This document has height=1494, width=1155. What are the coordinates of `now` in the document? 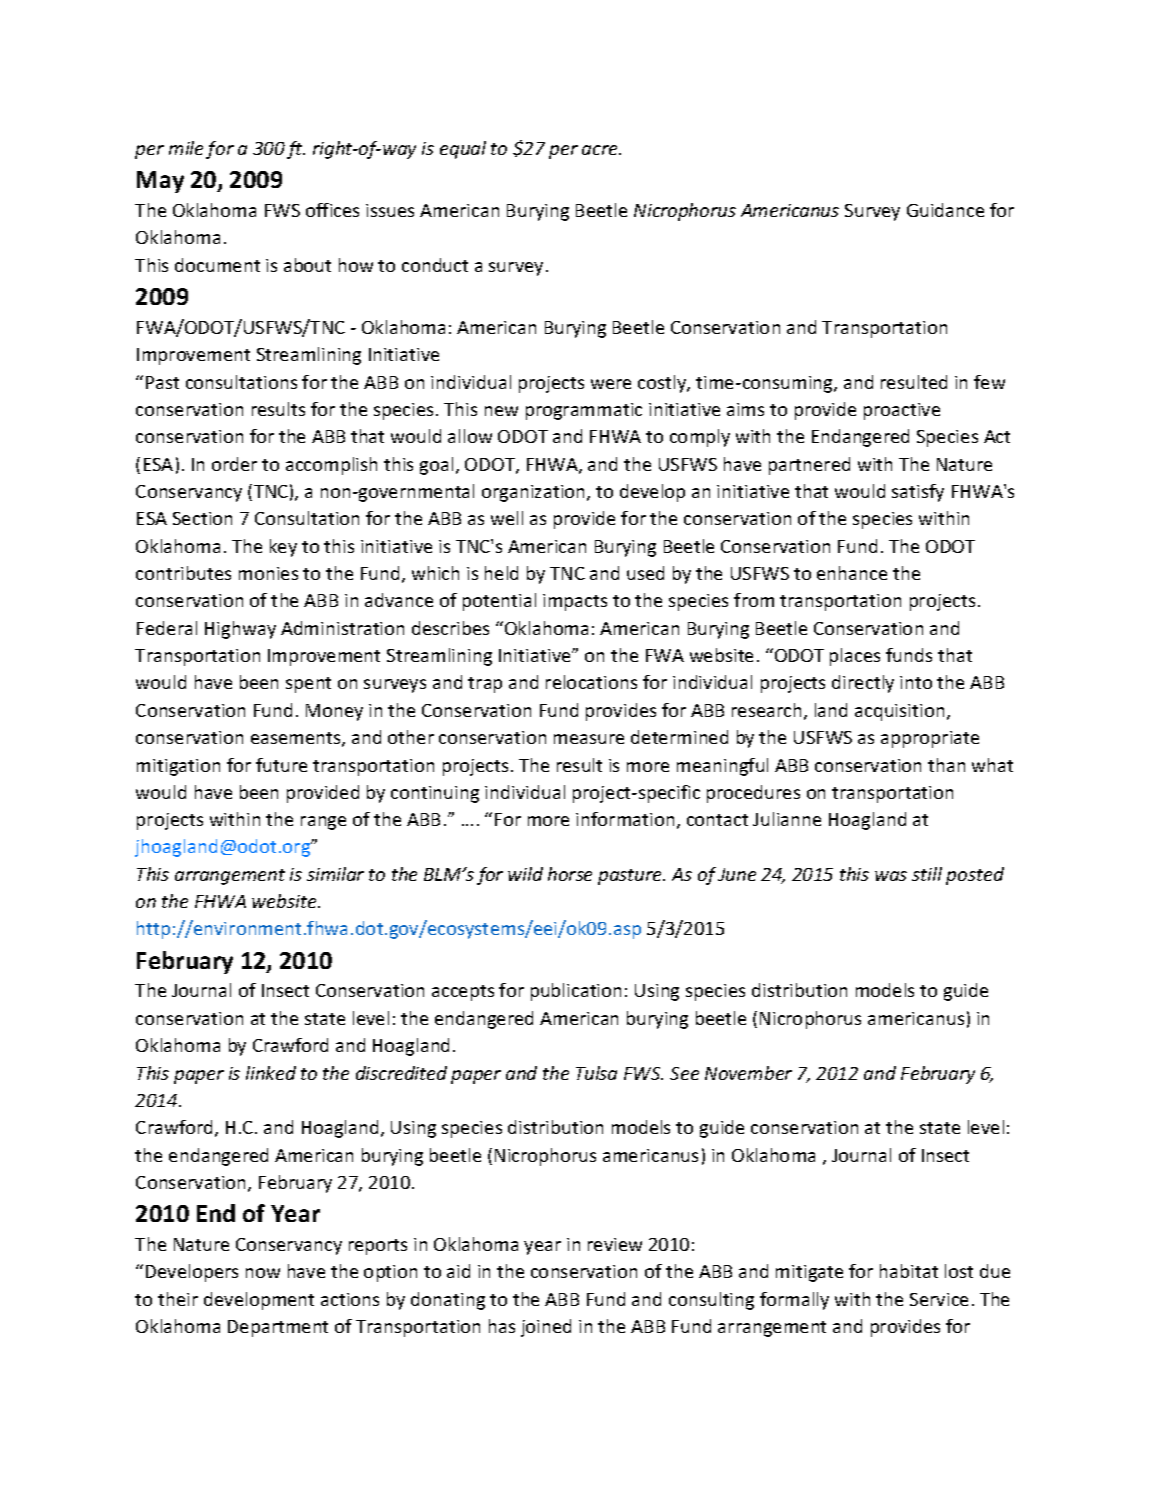 It's located at (263, 1273).
